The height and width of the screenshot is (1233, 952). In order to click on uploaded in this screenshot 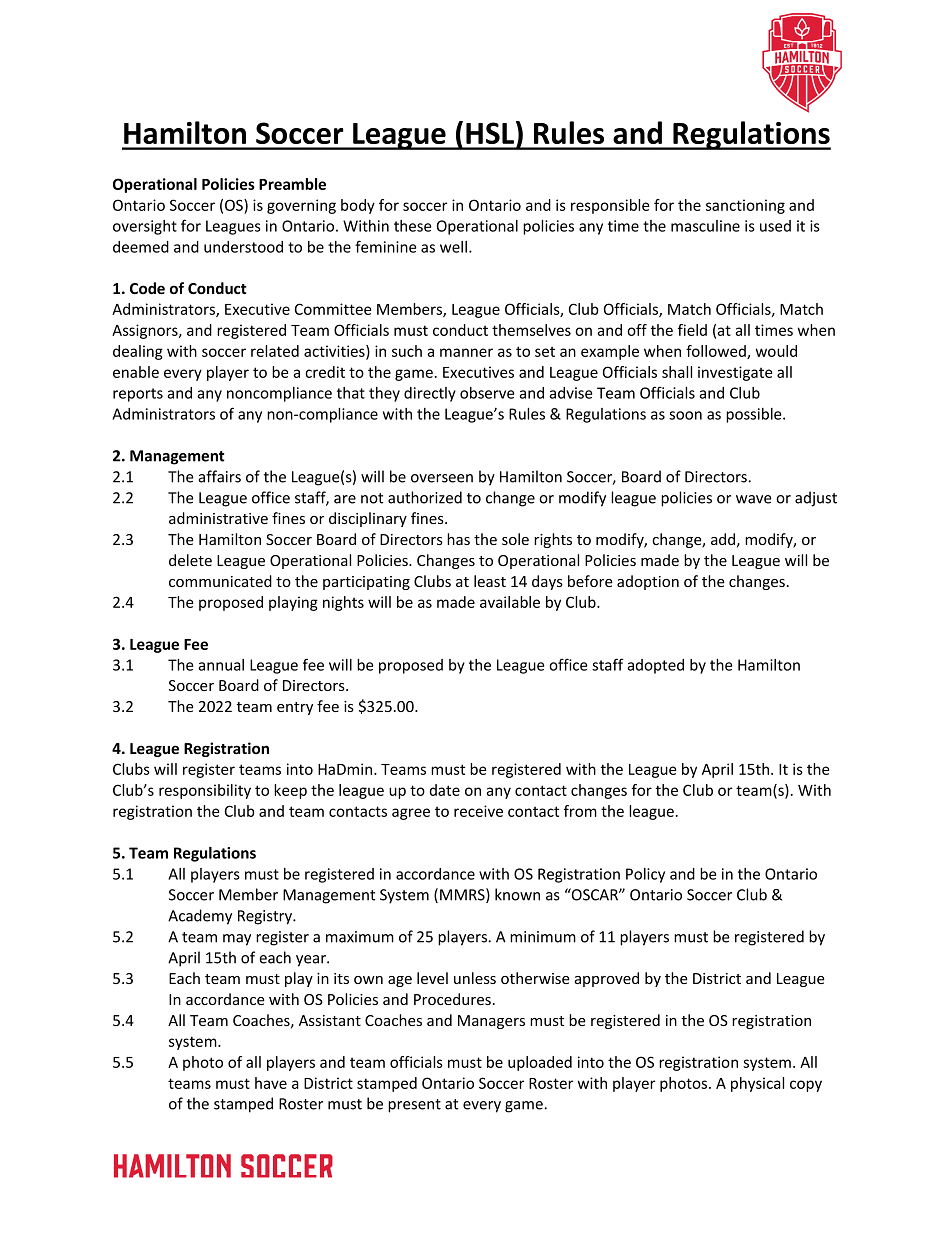, I will do `click(540, 1063)`.
